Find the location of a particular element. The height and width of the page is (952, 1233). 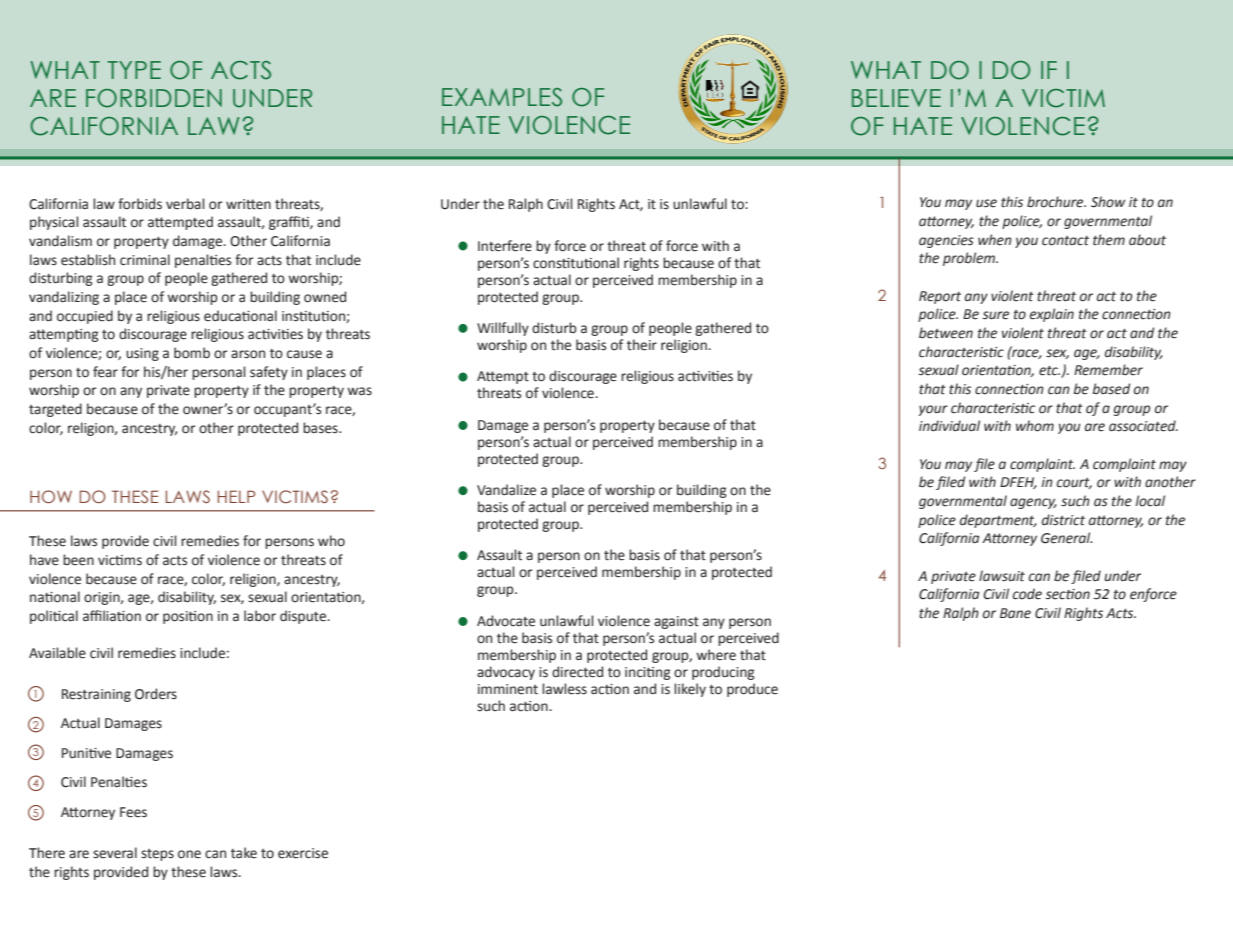

department is located at coordinates (998, 521).
